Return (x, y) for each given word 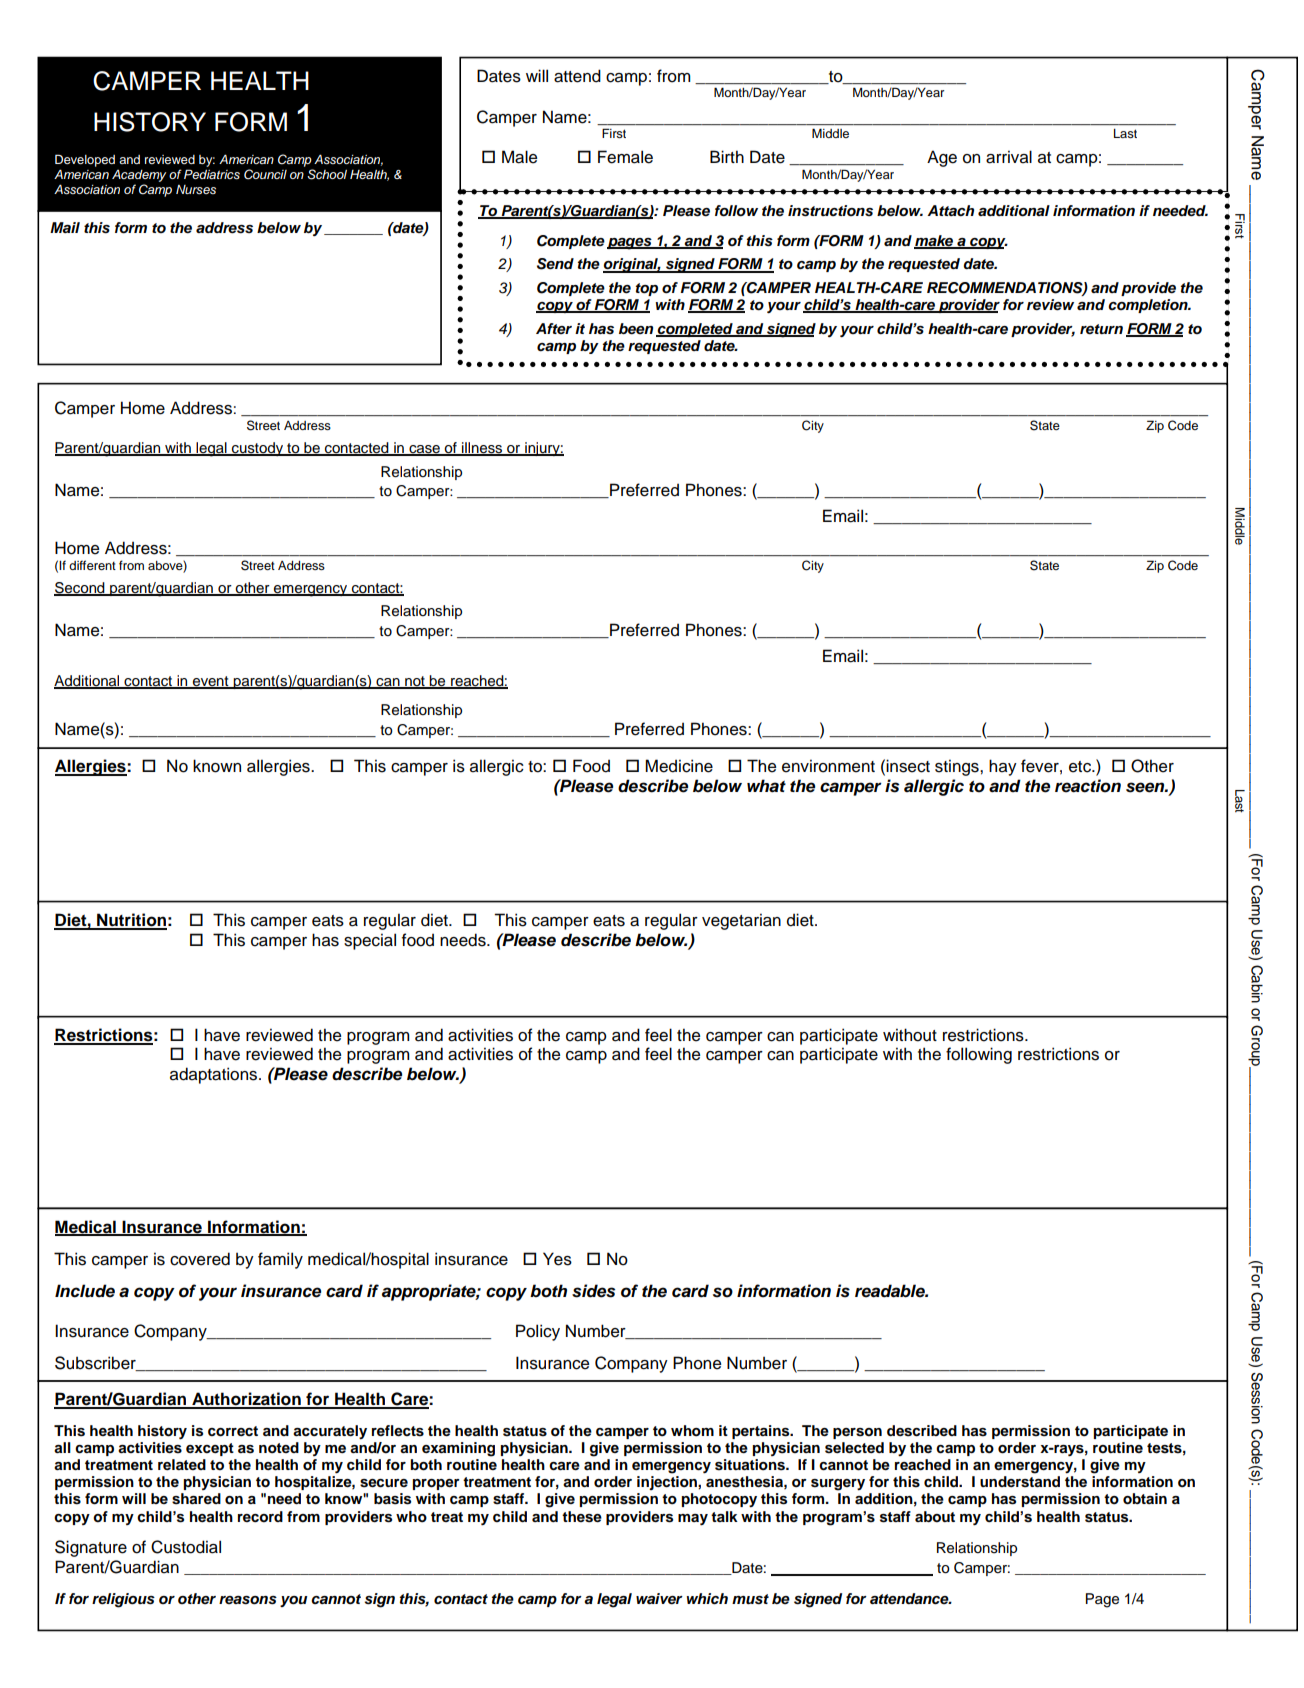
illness (482, 449)
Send (555, 264)
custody (258, 449)
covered (200, 1259)
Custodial (186, 1547)
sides (593, 1291)
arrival (1009, 157)
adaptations (215, 1075)
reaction (1088, 786)
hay (1003, 767)
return (1101, 329)
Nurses (196, 189)
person (857, 1433)
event (211, 682)
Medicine (679, 766)
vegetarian (741, 921)
